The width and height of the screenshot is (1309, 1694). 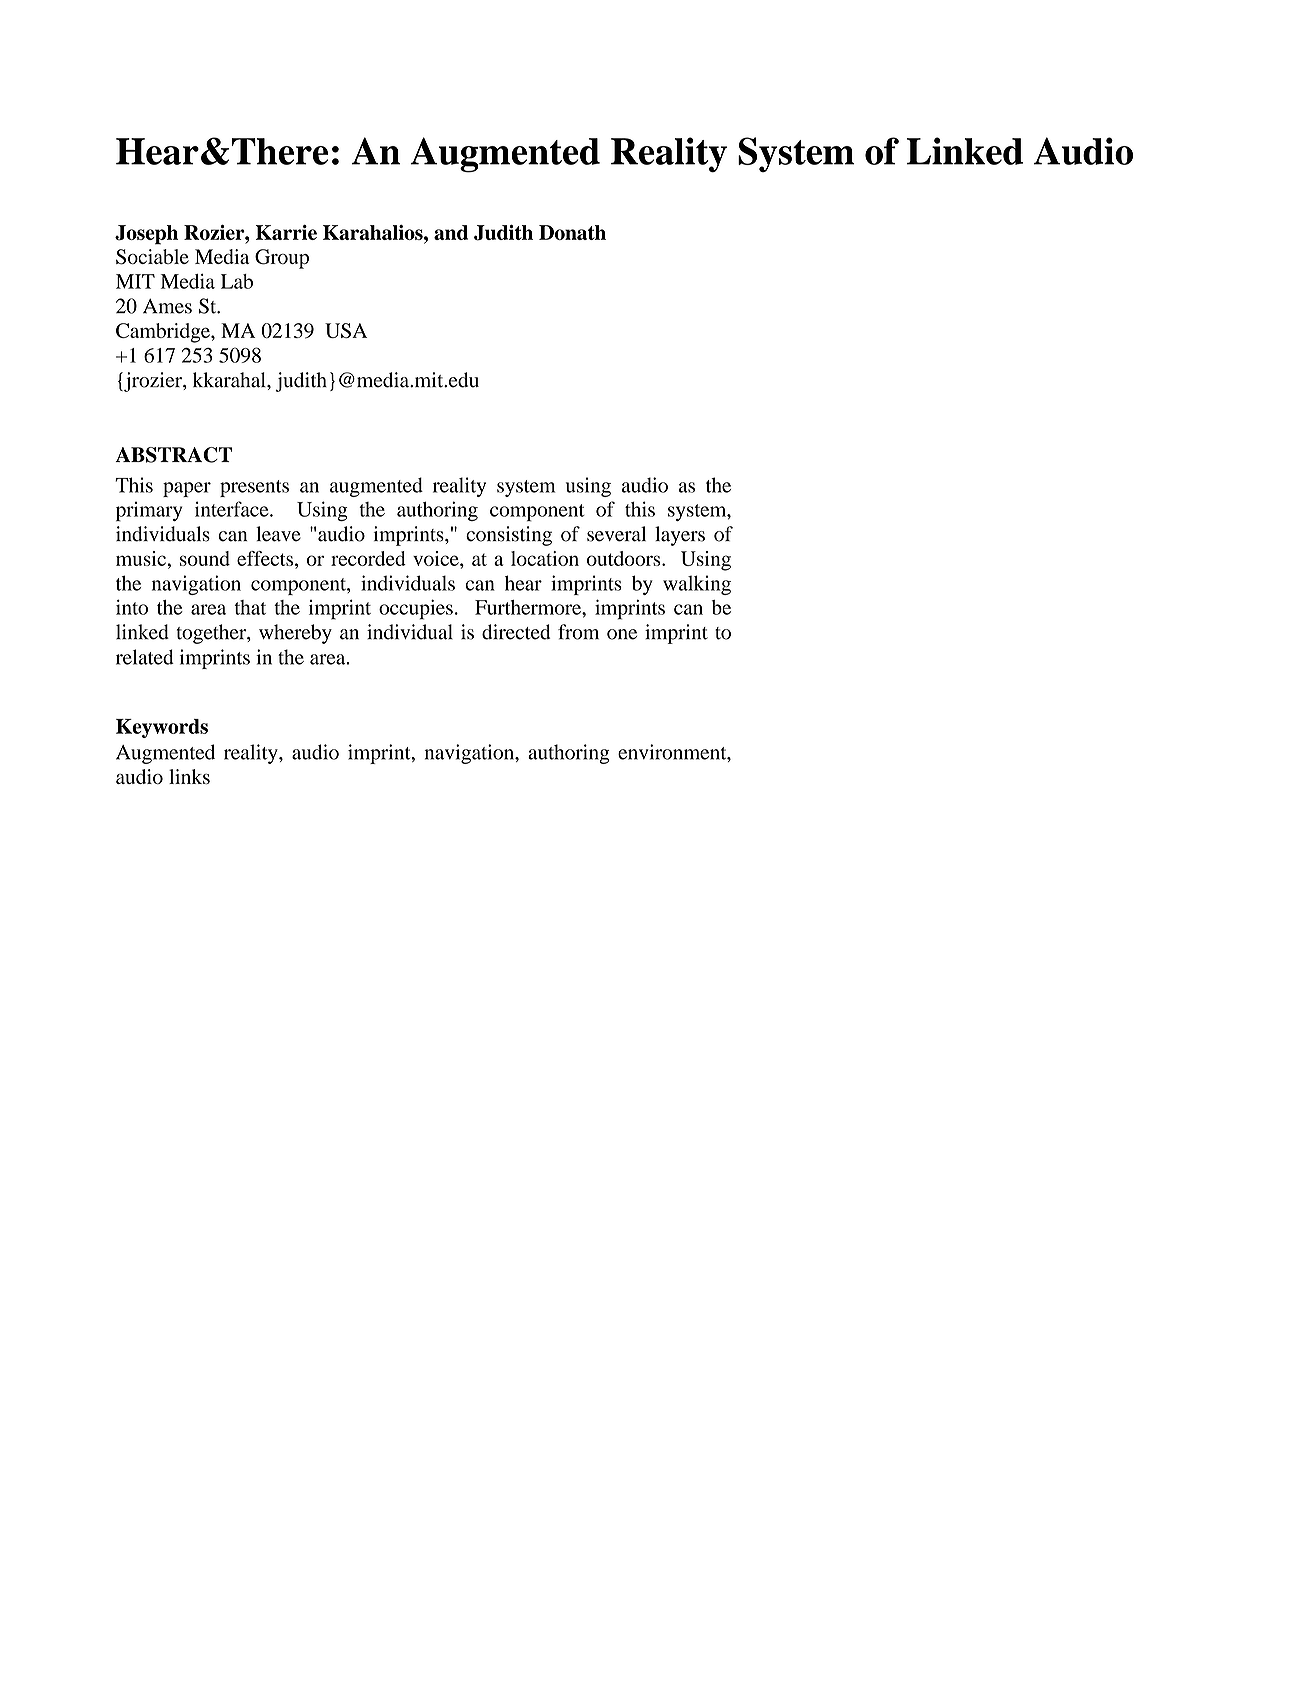 I want to click on several, so click(x=616, y=534).
